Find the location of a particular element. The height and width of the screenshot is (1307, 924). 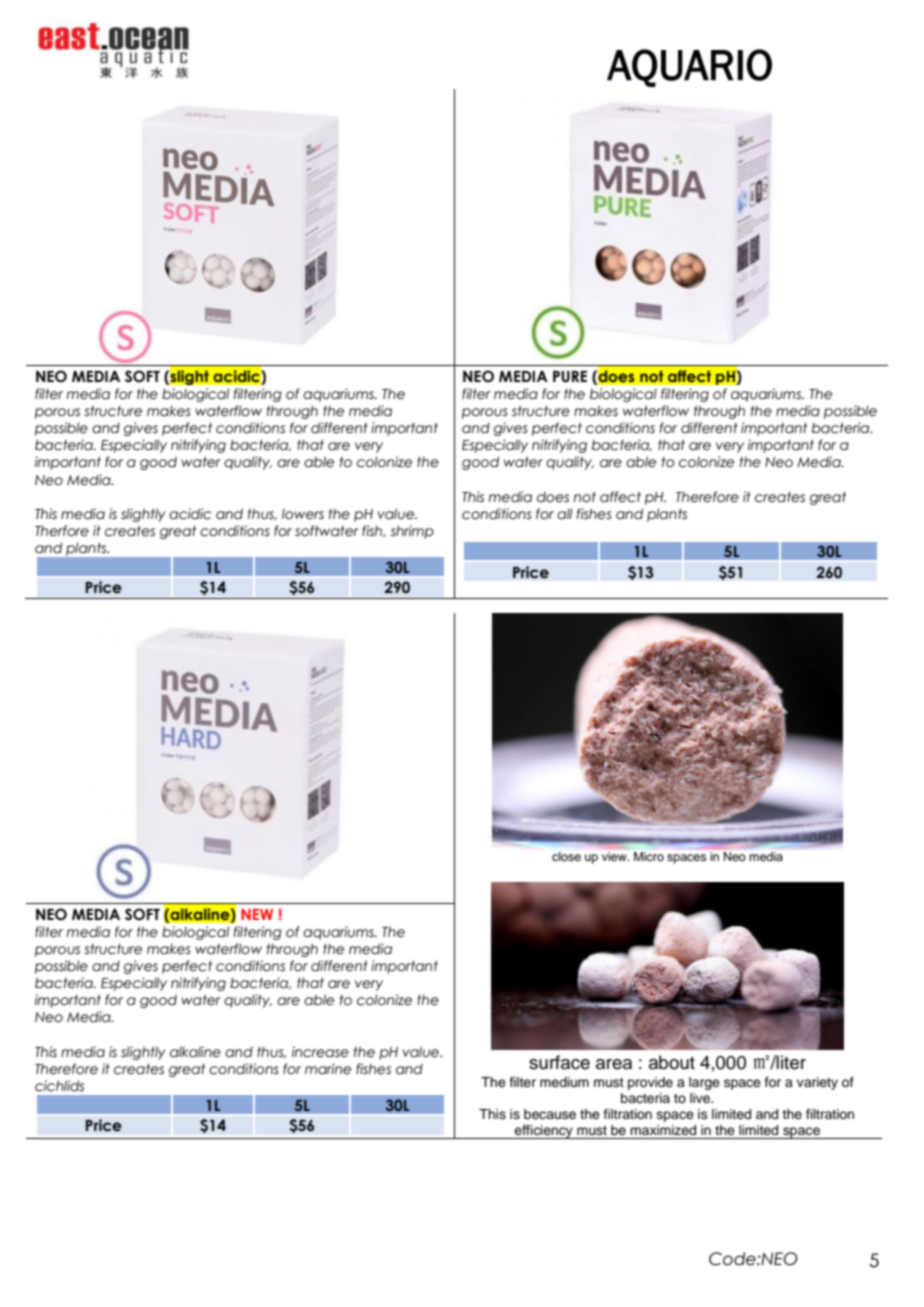

PURE is located at coordinates (570, 377).
